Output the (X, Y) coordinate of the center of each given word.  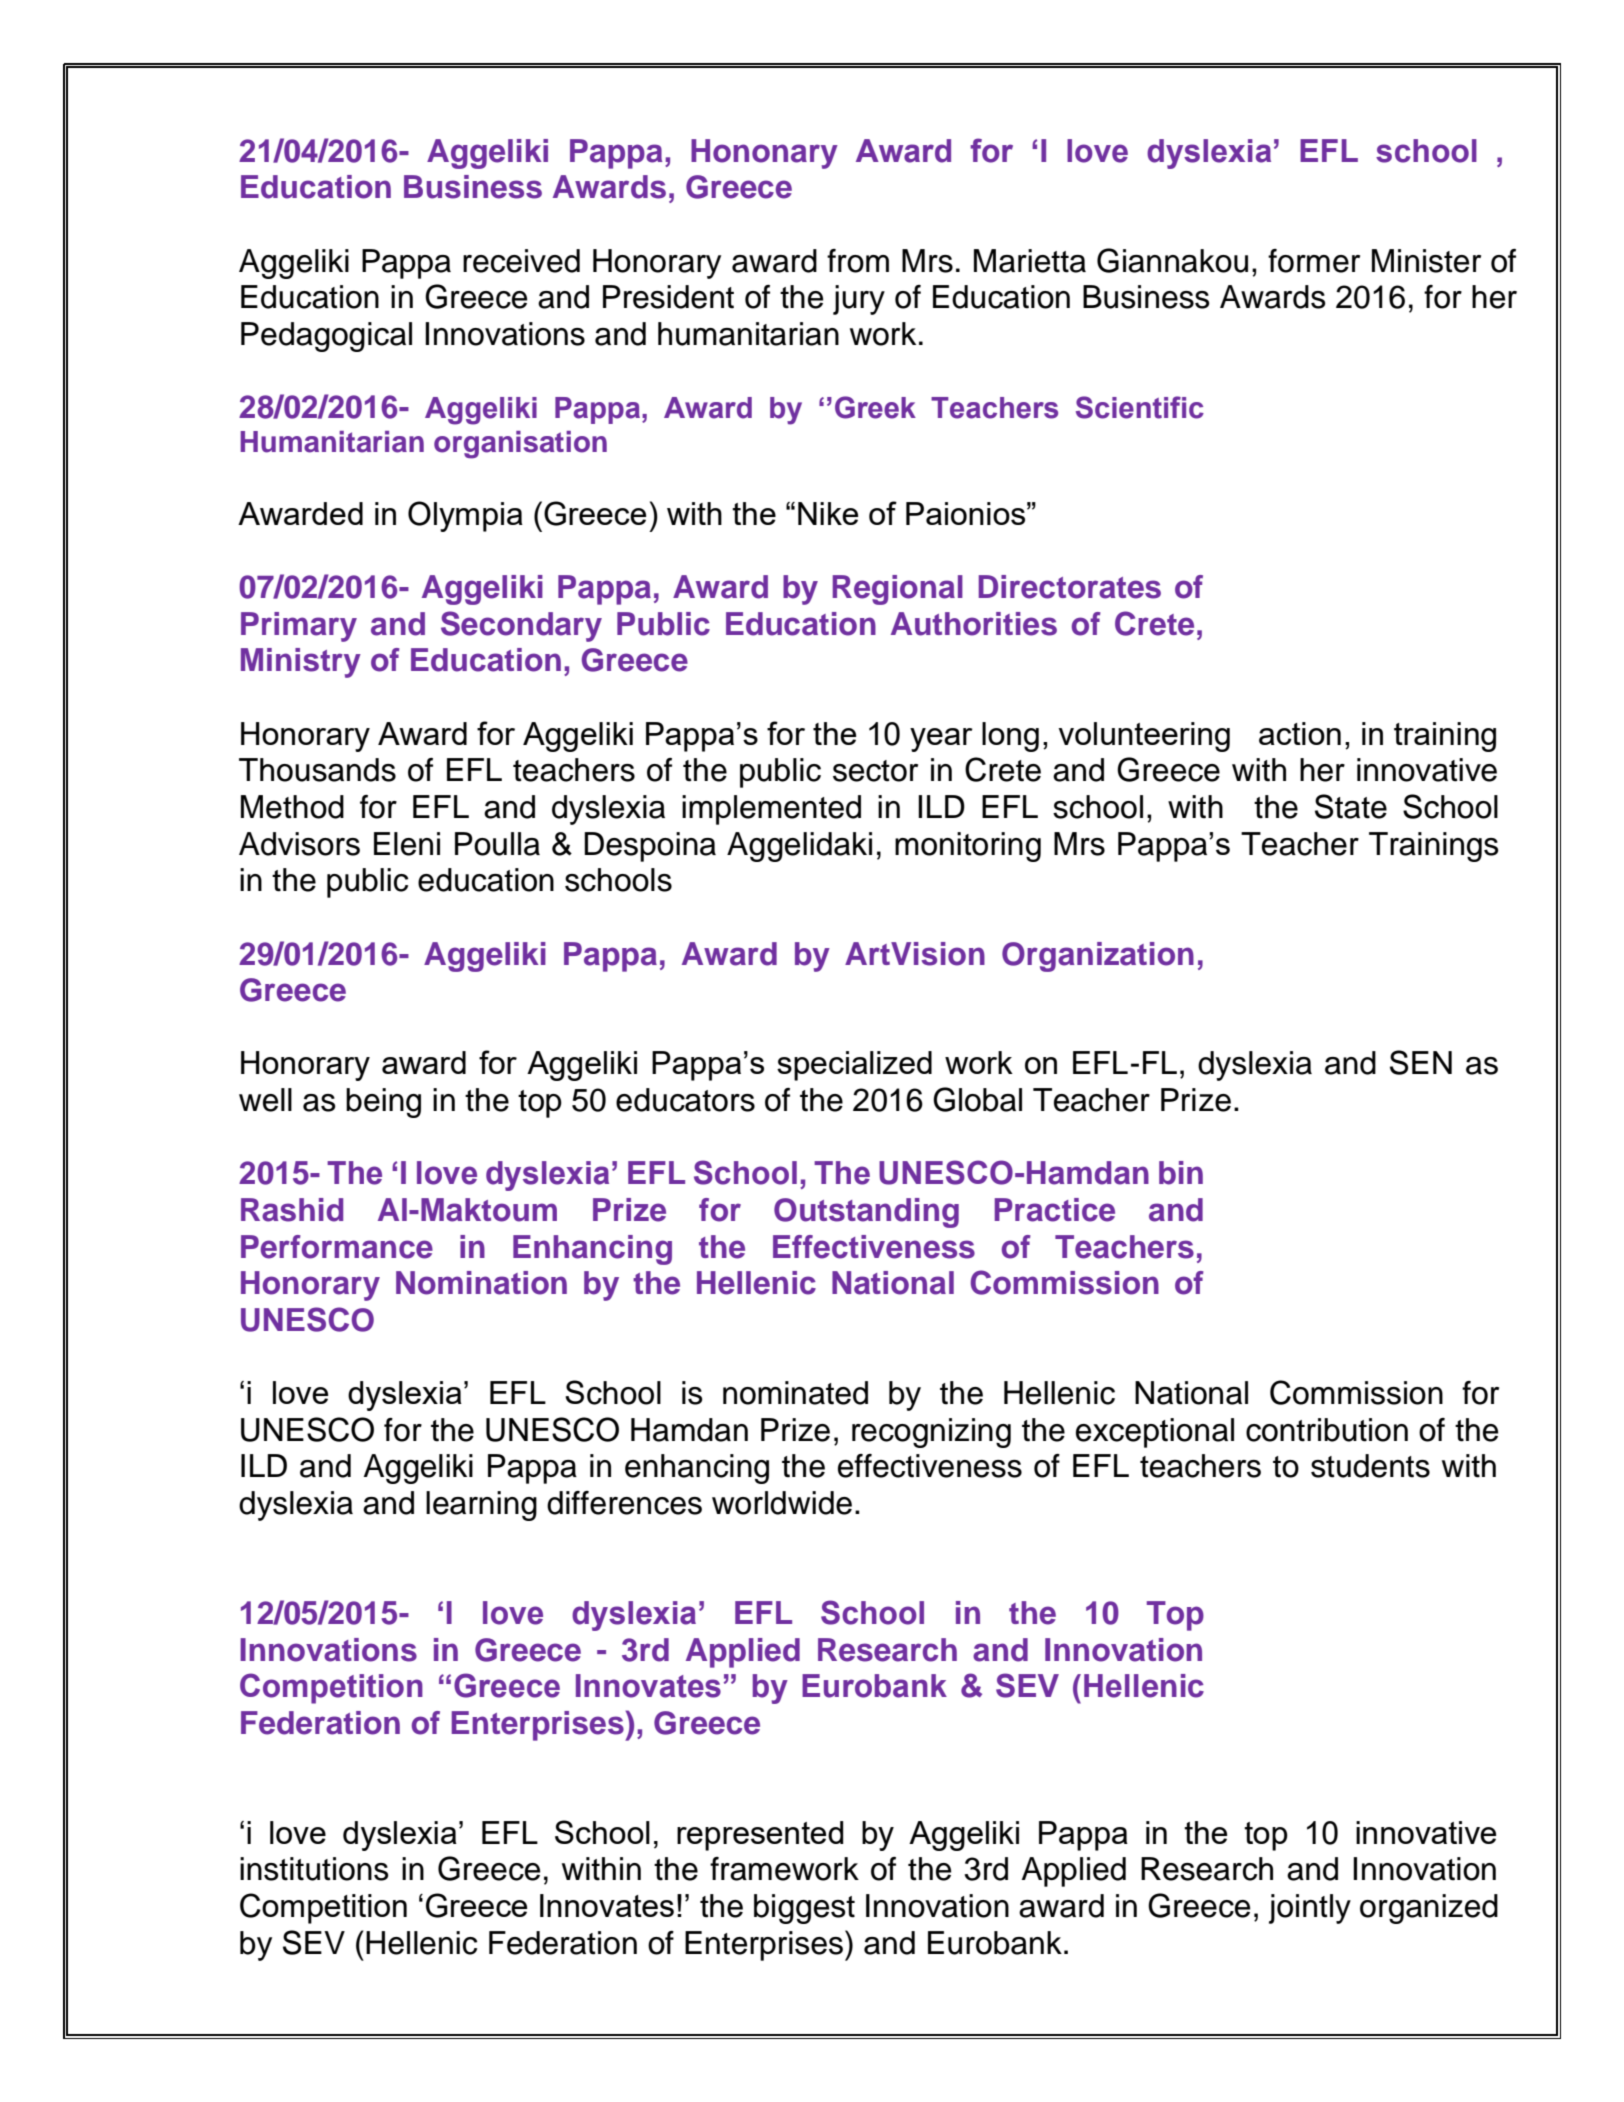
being (383, 1103)
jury (859, 300)
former (1314, 261)
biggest (804, 1909)
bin (1181, 1173)
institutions (314, 1869)
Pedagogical (326, 337)
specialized (854, 1066)
